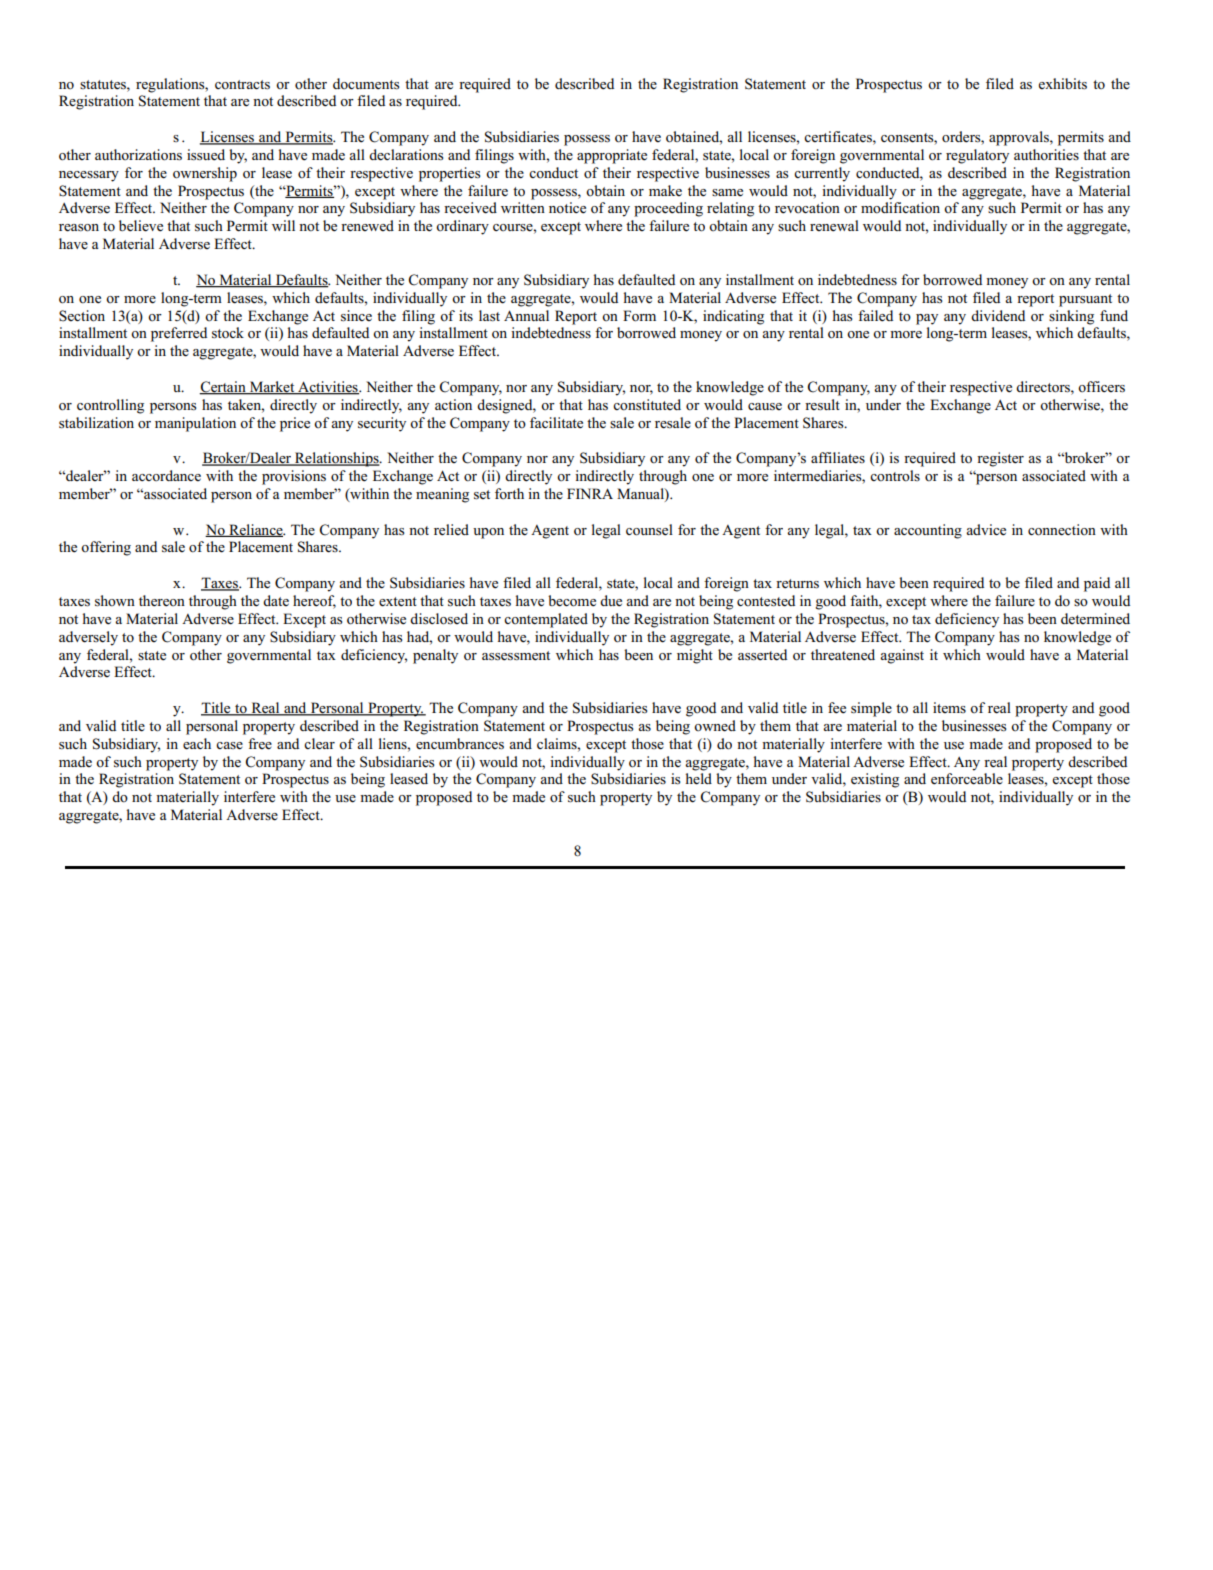 The image size is (1213, 1570). Describe the element at coordinates (242, 85) in the screenshot. I see `contracts` at that location.
